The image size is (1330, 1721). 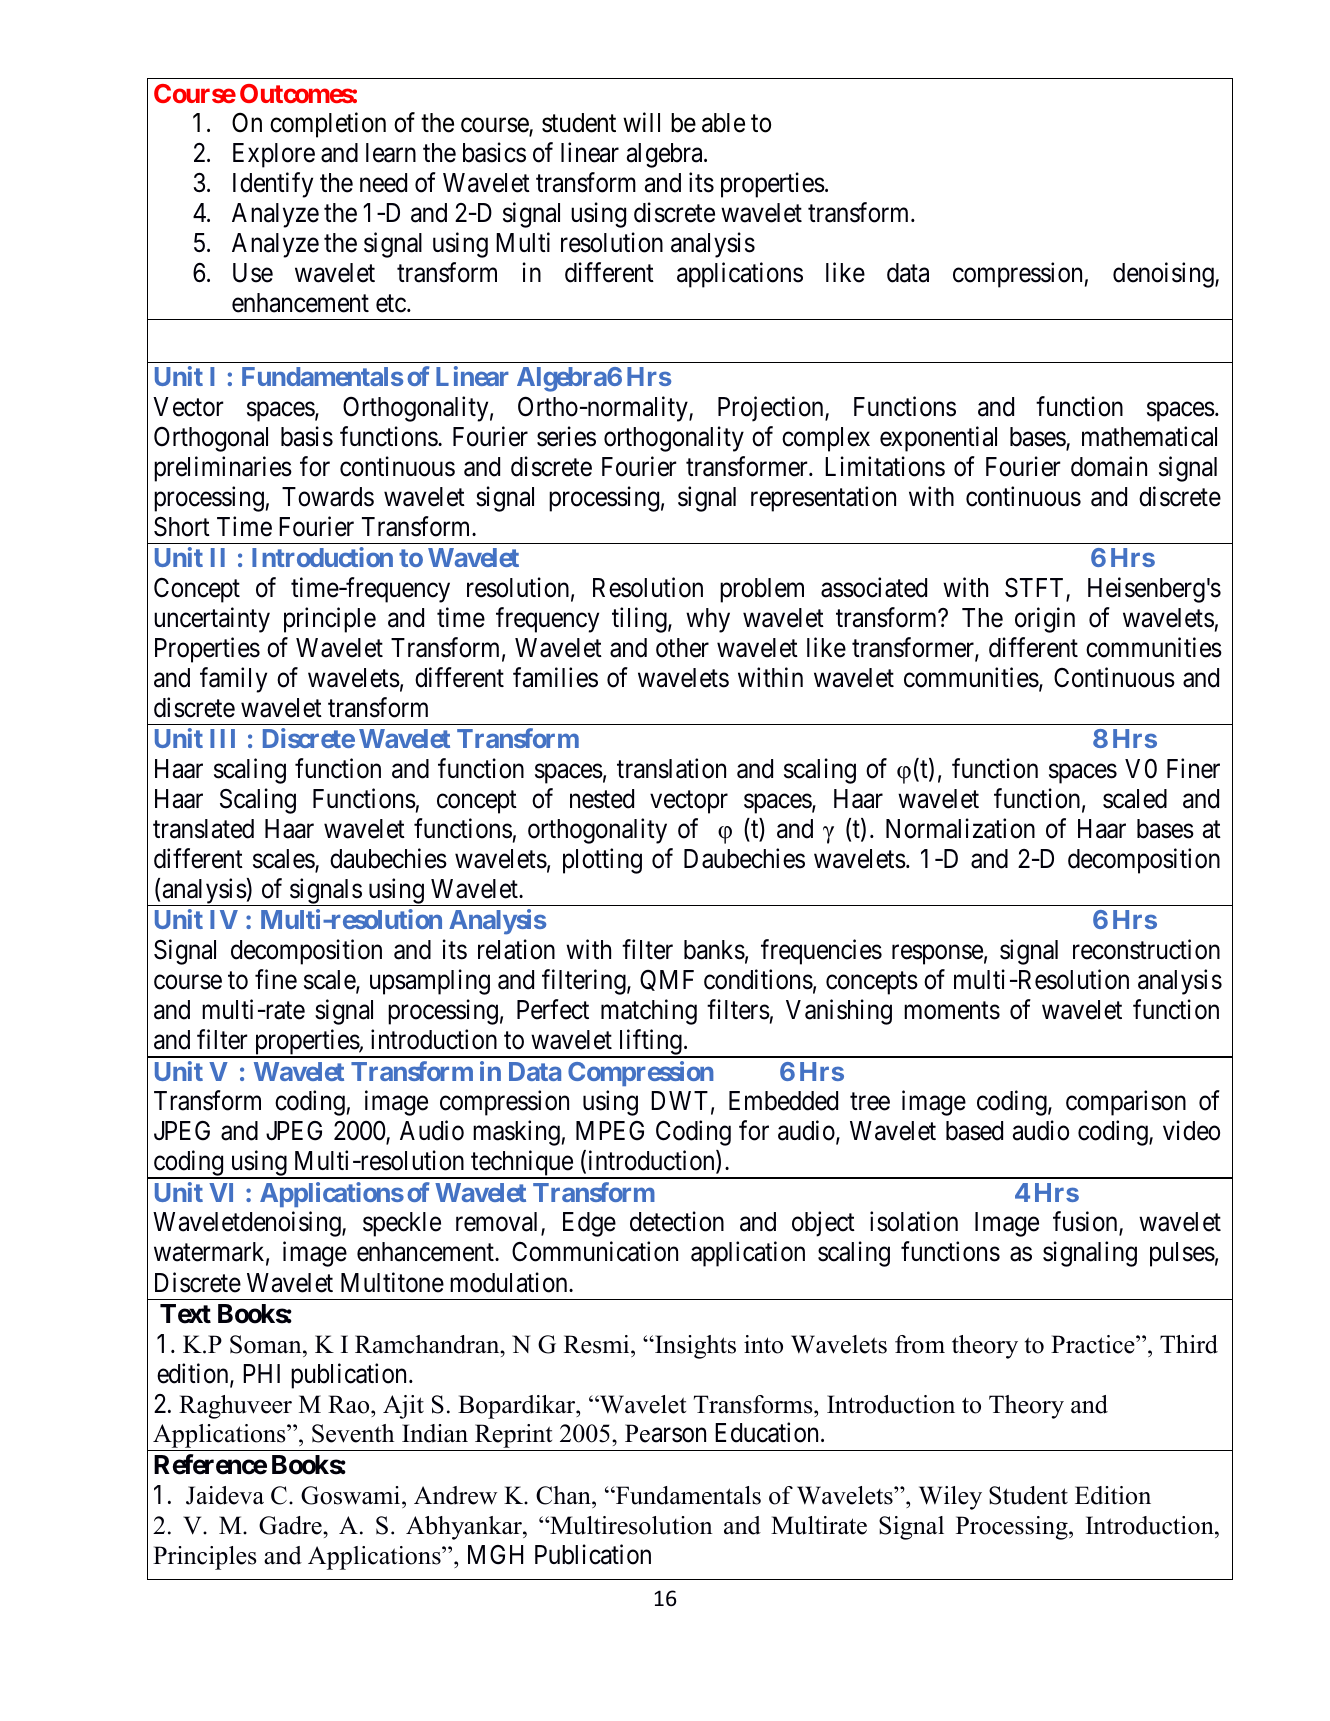 I want to click on uncertainty, so click(x=212, y=620).
